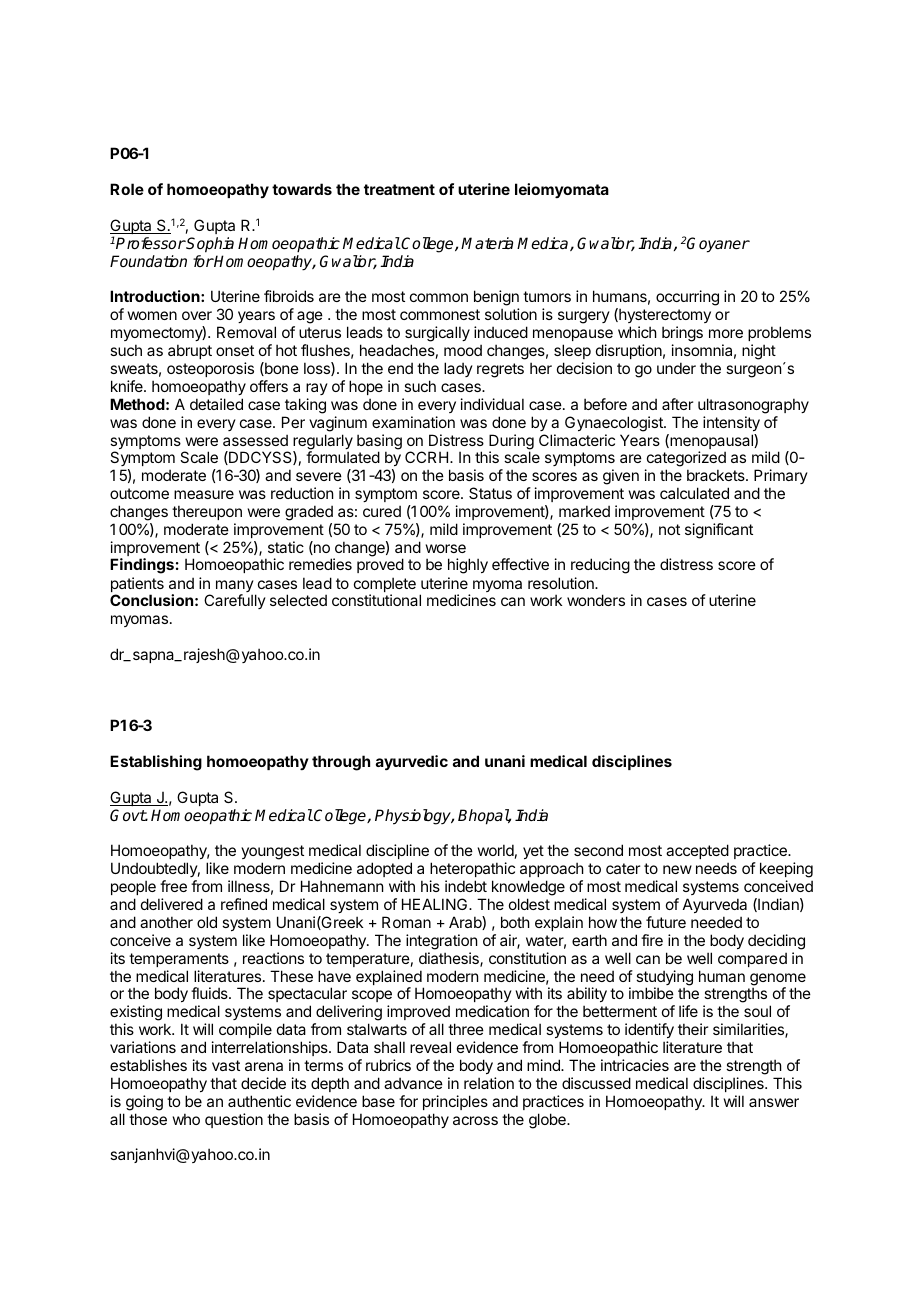 The height and width of the page is (1308, 924). What do you see at coordinates (468, 566) in the page?
I see `highly` at bounding box center [468, 566].
